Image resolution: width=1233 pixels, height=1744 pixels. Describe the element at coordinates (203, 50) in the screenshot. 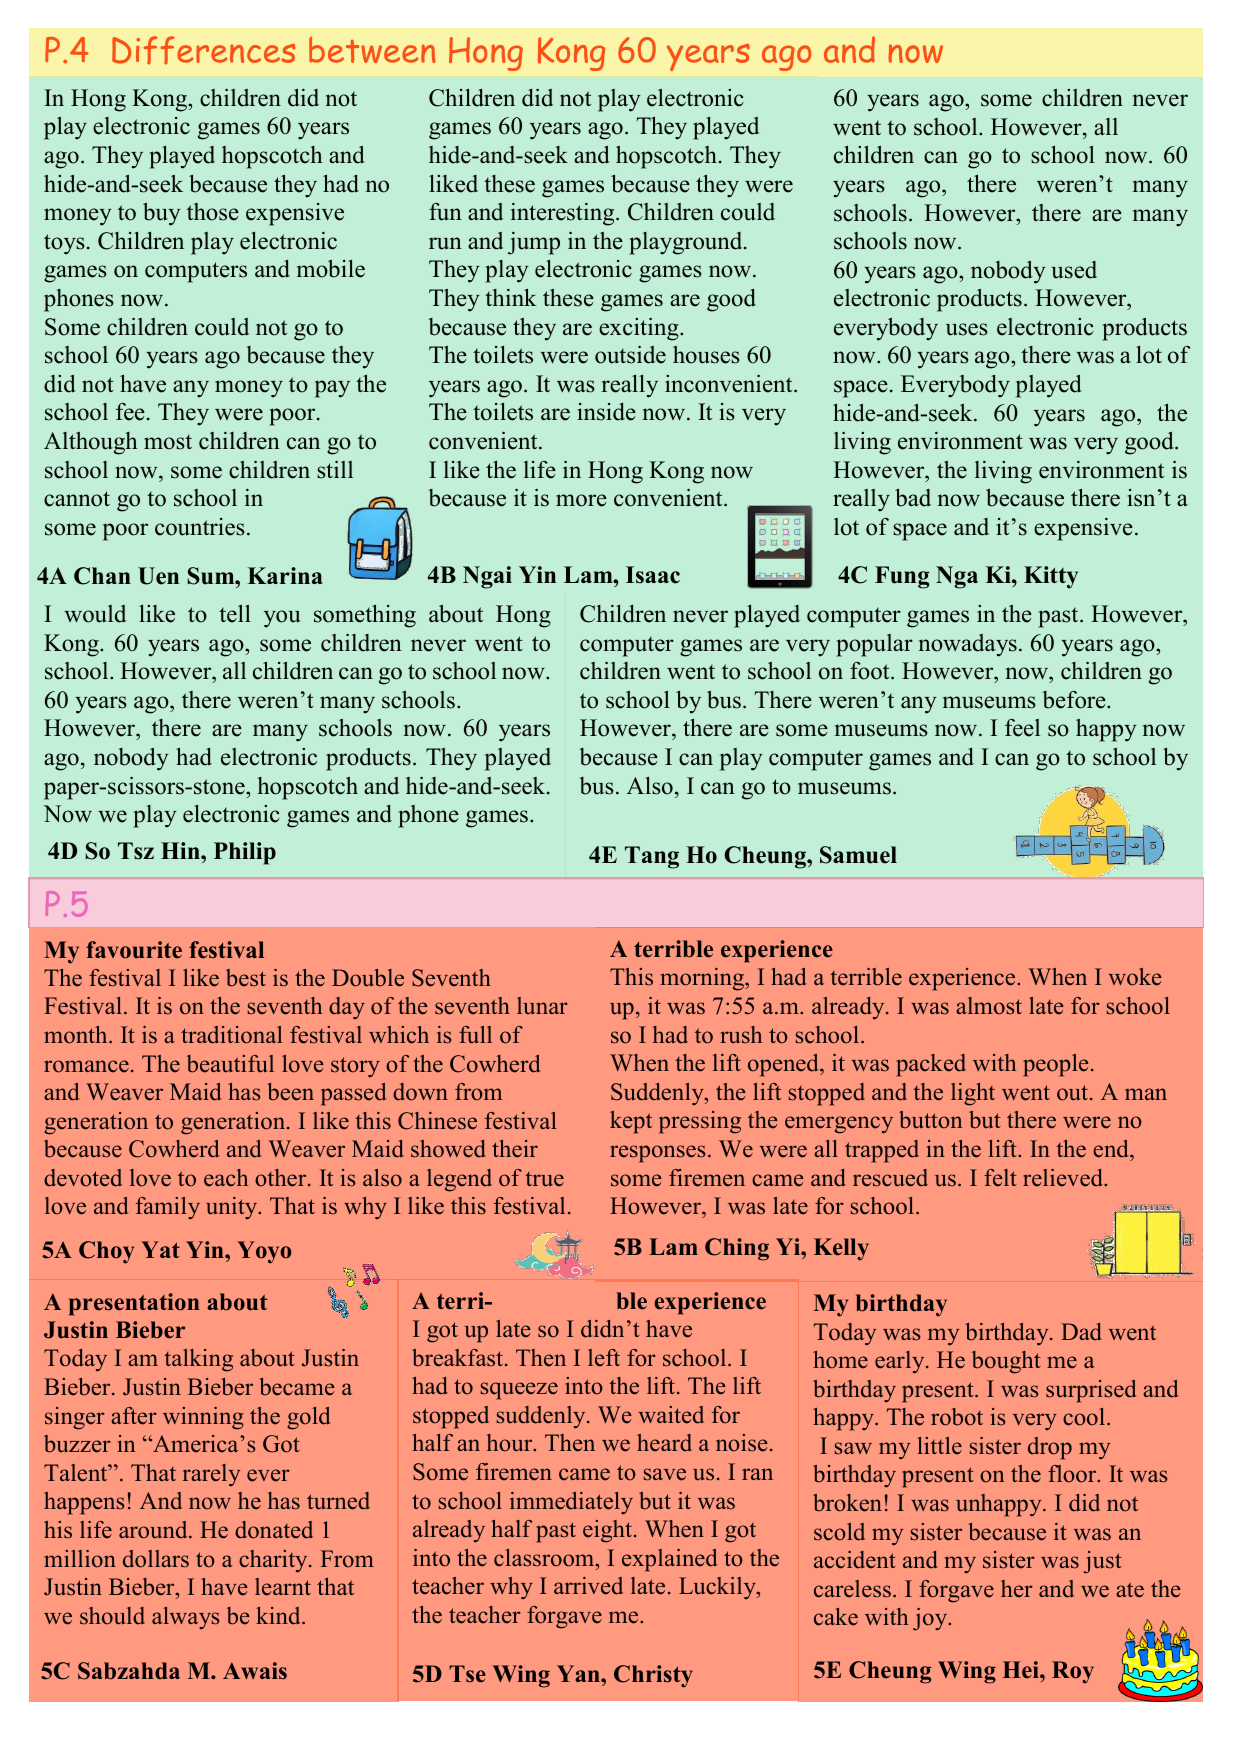

I see `Differences` at that location.
